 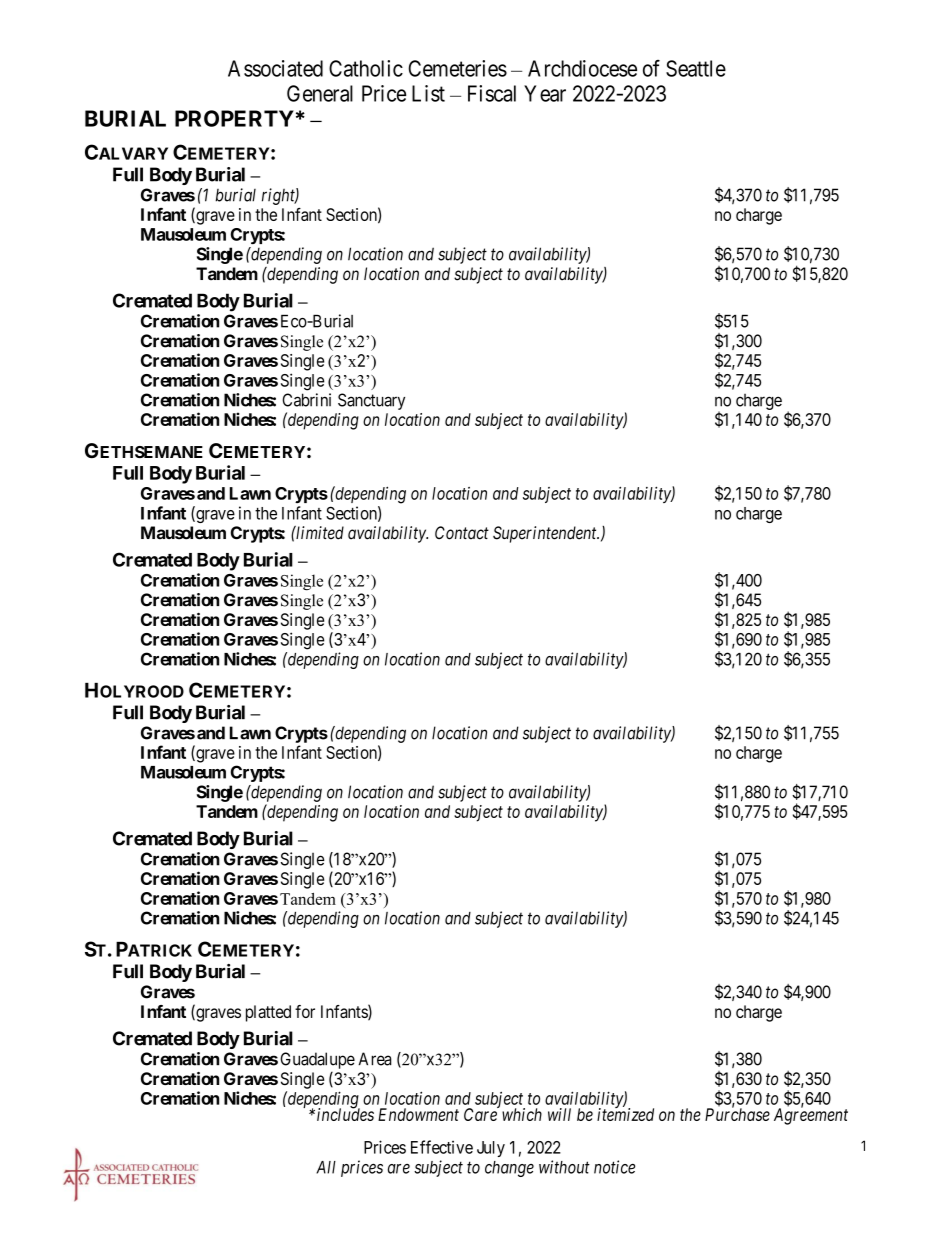 What do you see at coordinates (320, 93) in the image?
I see `General` at bounding box center [320, 93].
